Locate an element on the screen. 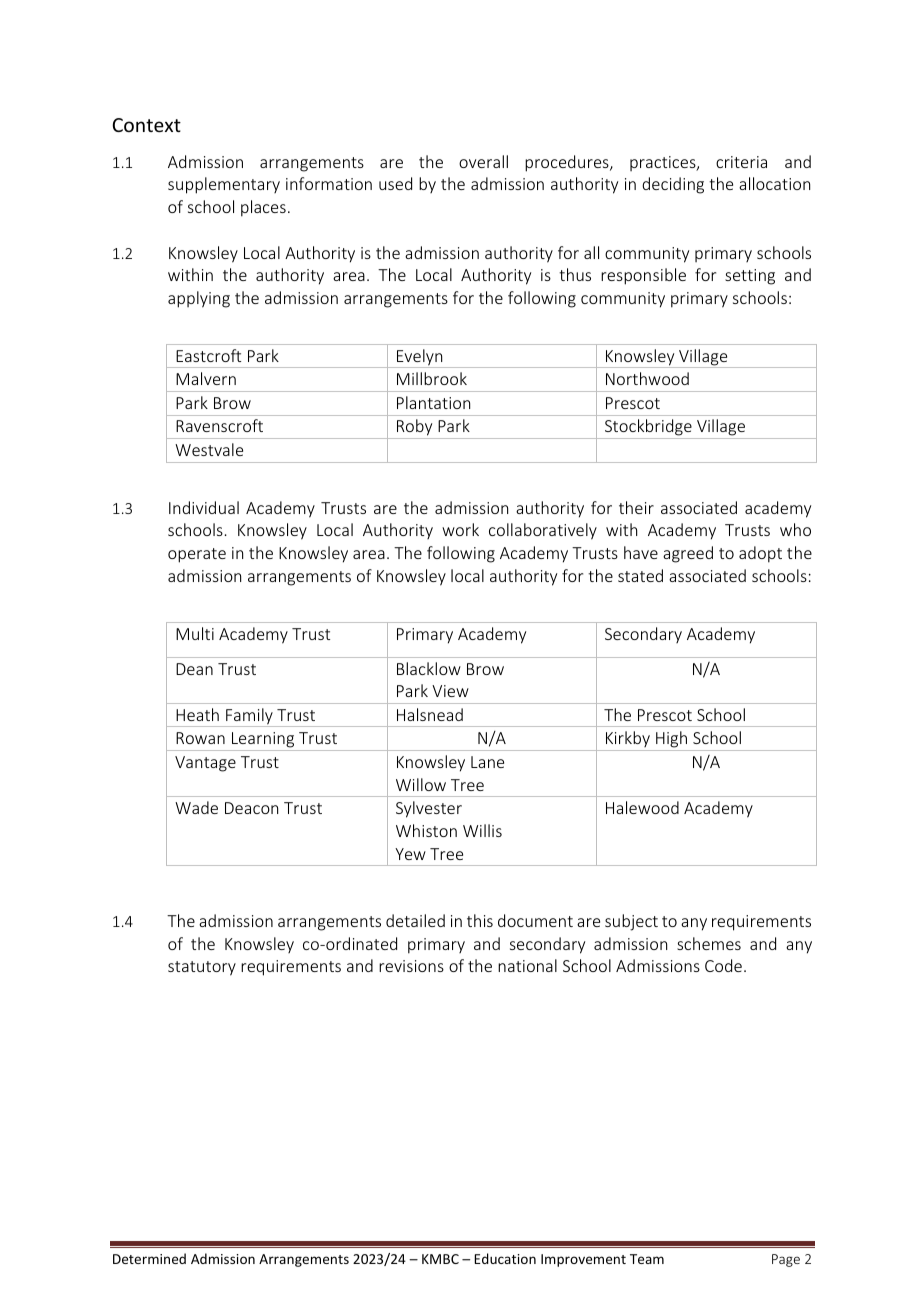 The width and height of the screenshot is (924, 1308). High is located at coordinates (672, 741).
